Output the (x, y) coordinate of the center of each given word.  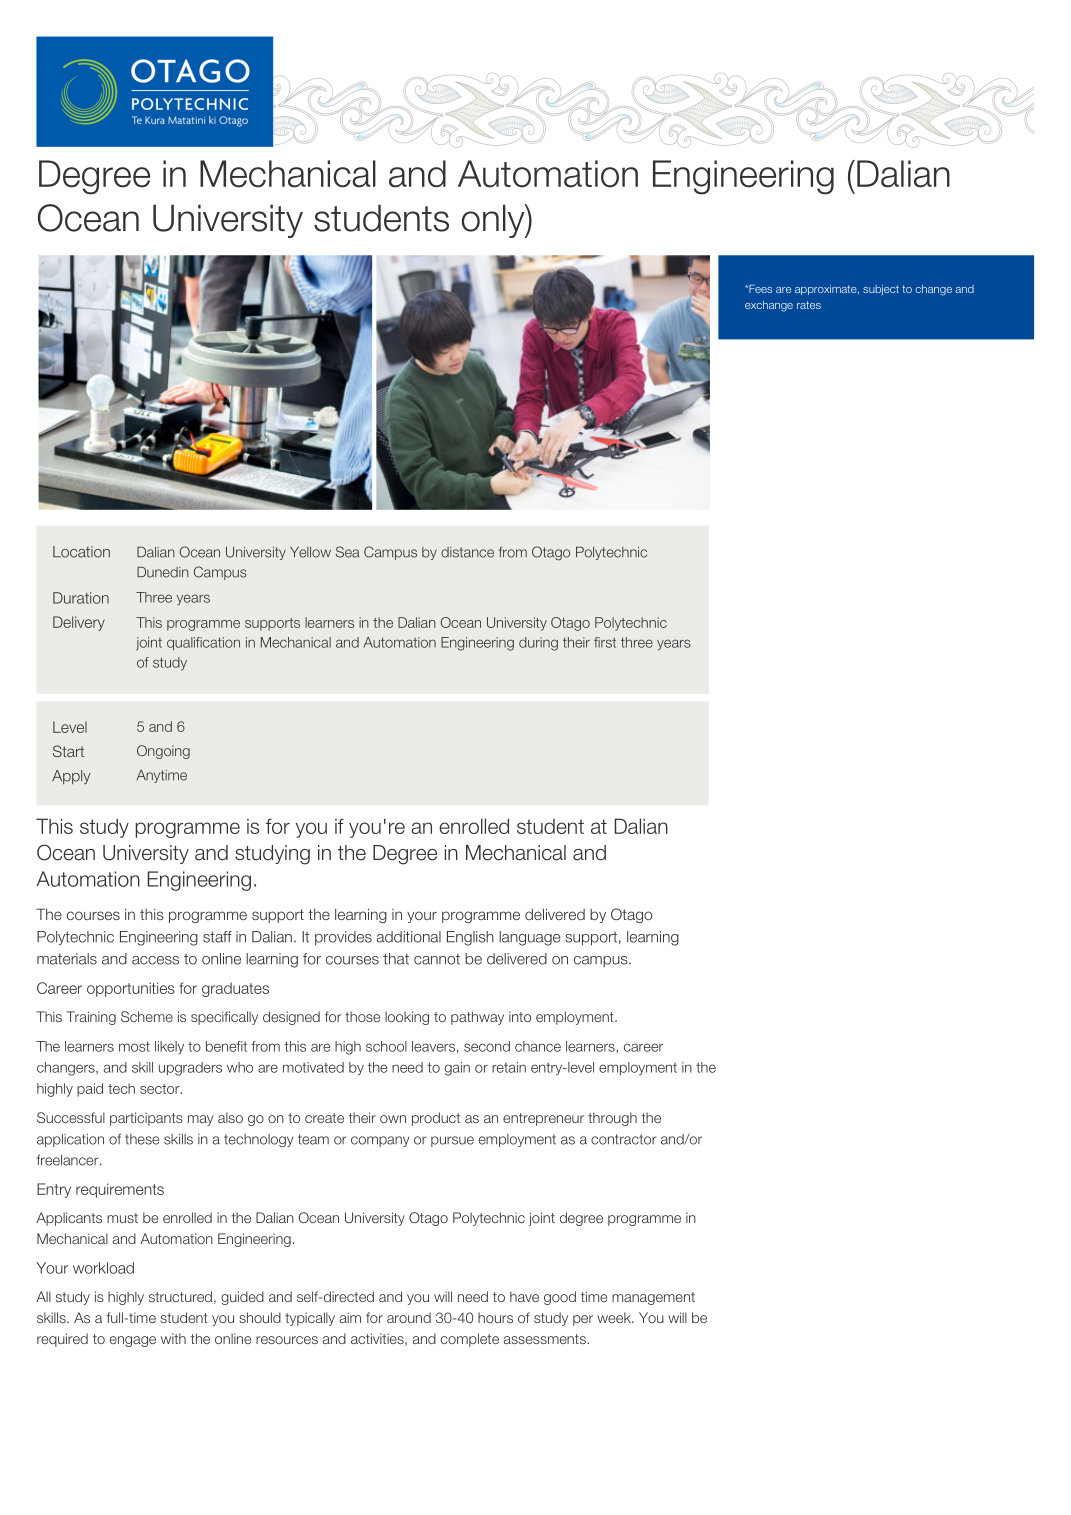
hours (495, 1317)
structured (180, 1296)
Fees (759, 289)
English (470, 938)
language (529, 938)
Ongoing (163, 752)
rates (809, 305)
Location (81, 552)
